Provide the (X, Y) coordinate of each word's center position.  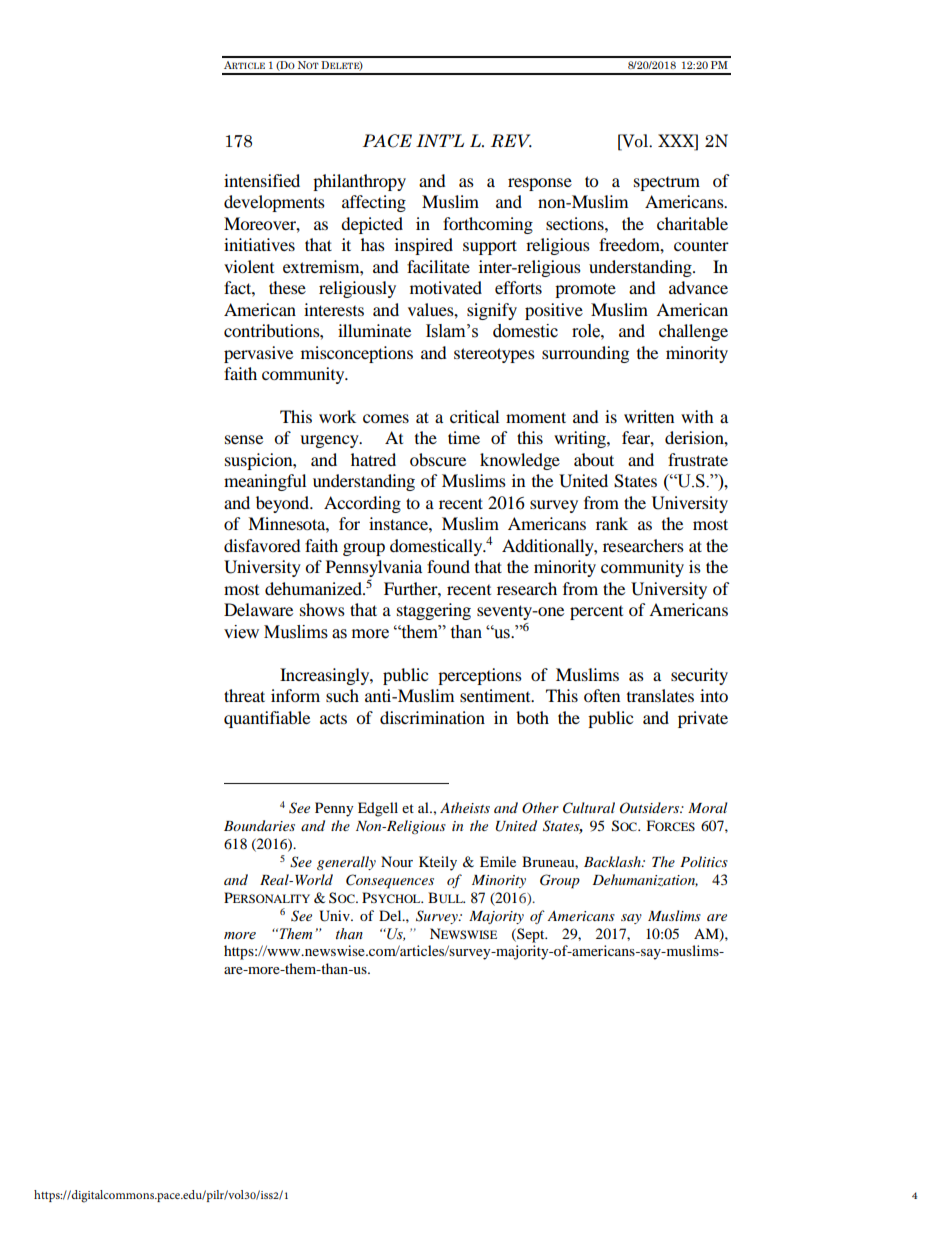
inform (295, 695)
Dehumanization (645, 880)
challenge (693, 332)
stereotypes (494, 355)
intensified (262, 180)
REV (511, 141)
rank (612, 523)
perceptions (480, 676)
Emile (498, 861)
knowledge (520, 461)
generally (346, 863)
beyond (284, 504)
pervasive (258, 354)
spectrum (667, 184)
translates (660, 695)
